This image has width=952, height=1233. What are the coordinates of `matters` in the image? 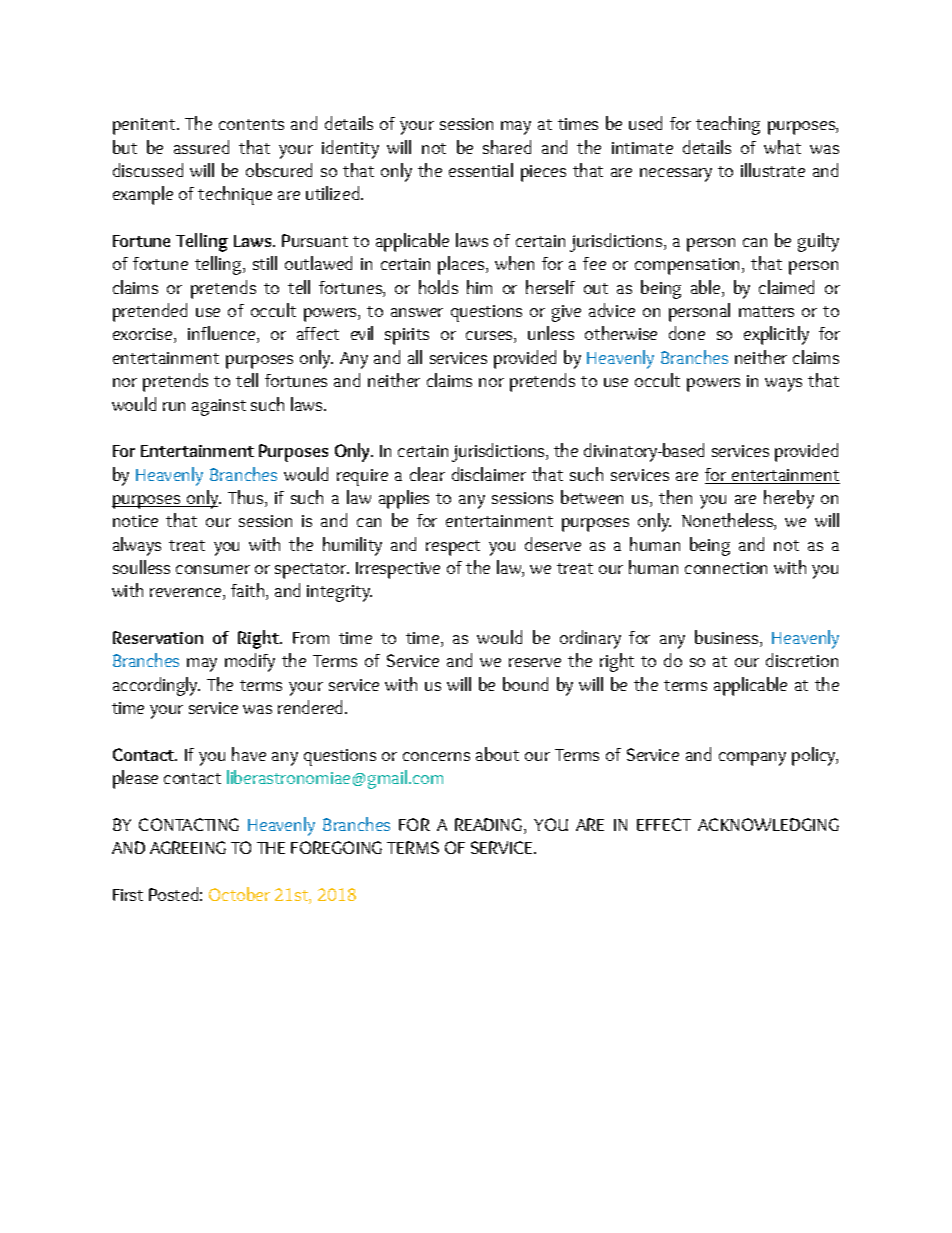 It's located at (766, 311).
